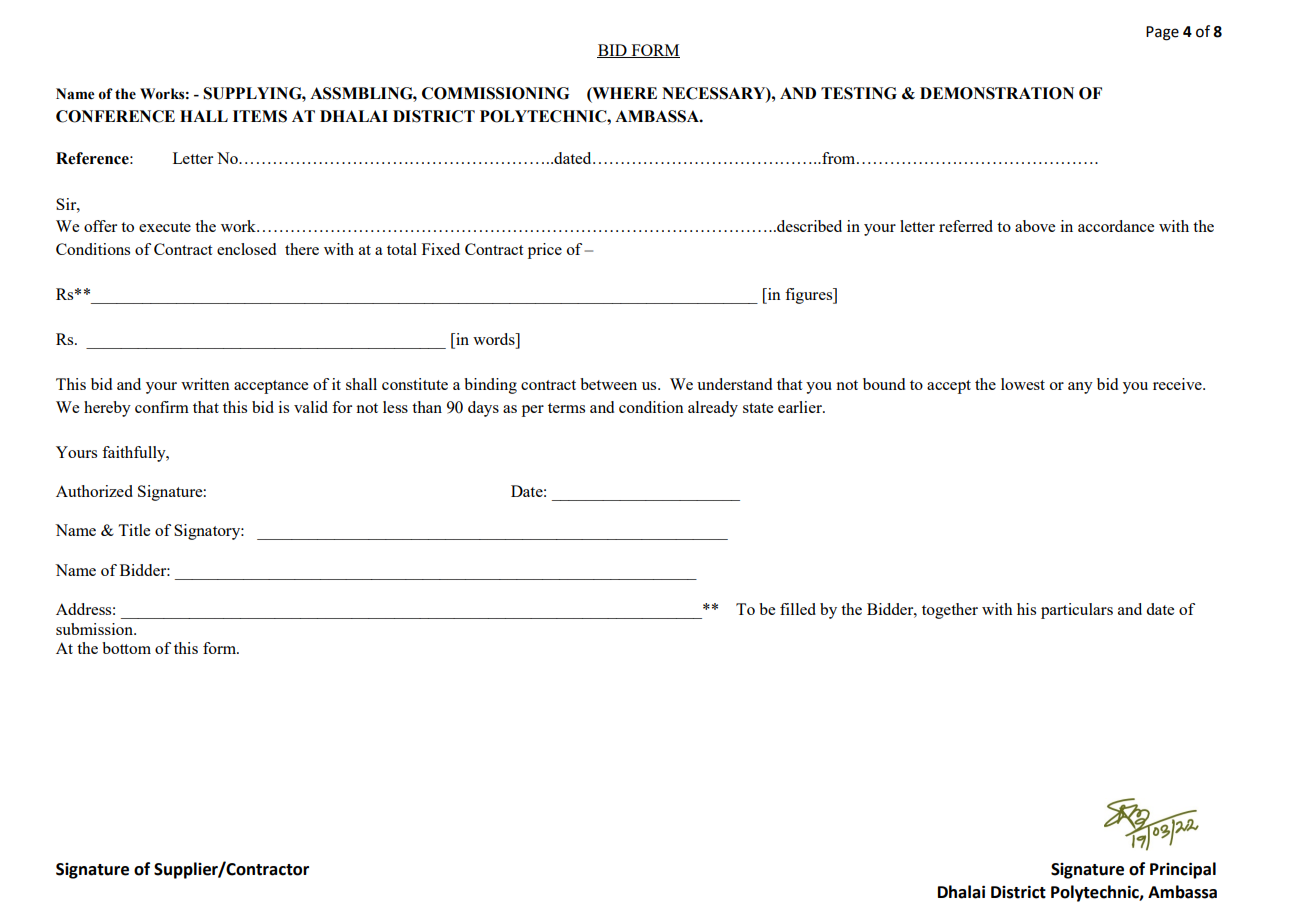  I want to click on filled, so click(798, 609).
